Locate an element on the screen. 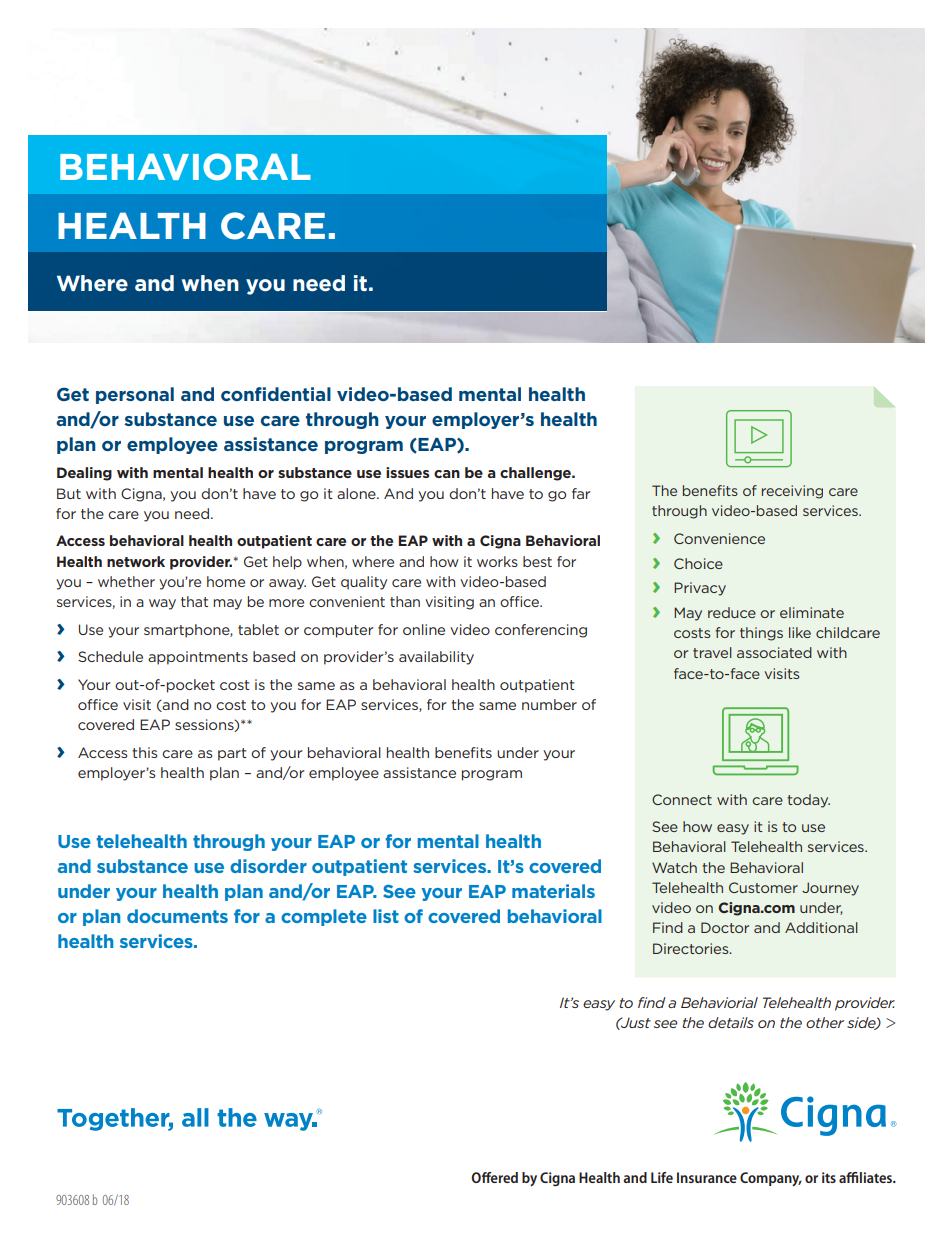 This screenshot has width=952, height=1233. personal is located at coordinates (135, 395).
